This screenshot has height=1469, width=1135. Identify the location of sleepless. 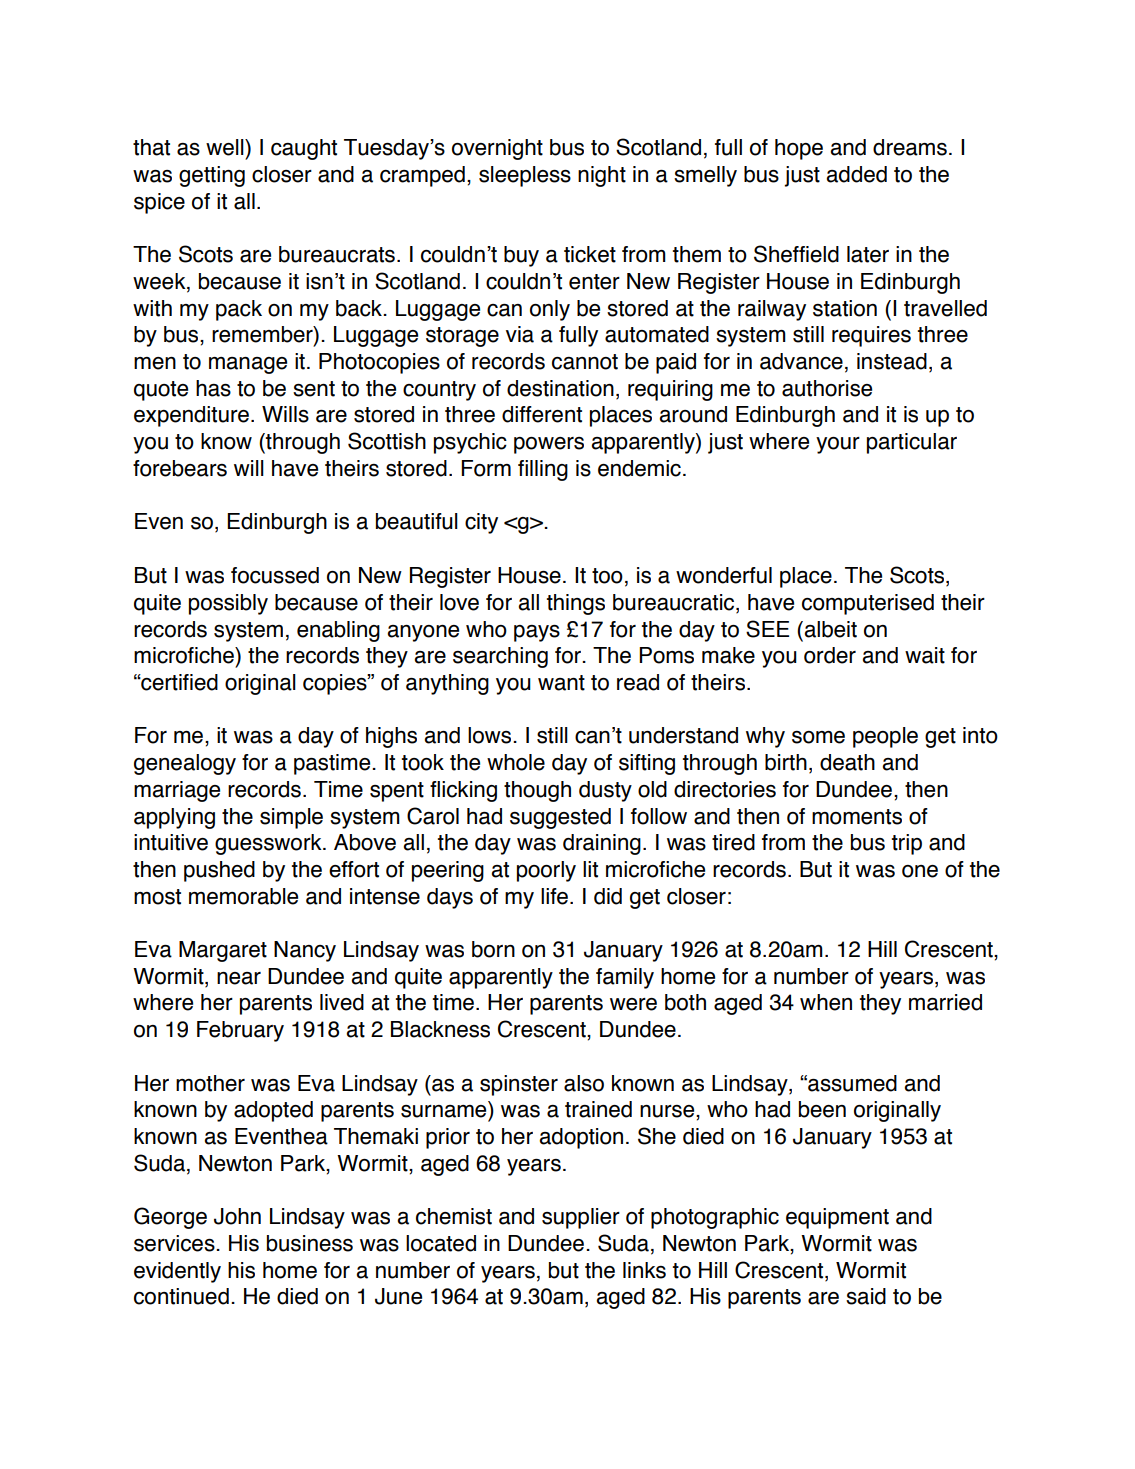
(525, 176).
